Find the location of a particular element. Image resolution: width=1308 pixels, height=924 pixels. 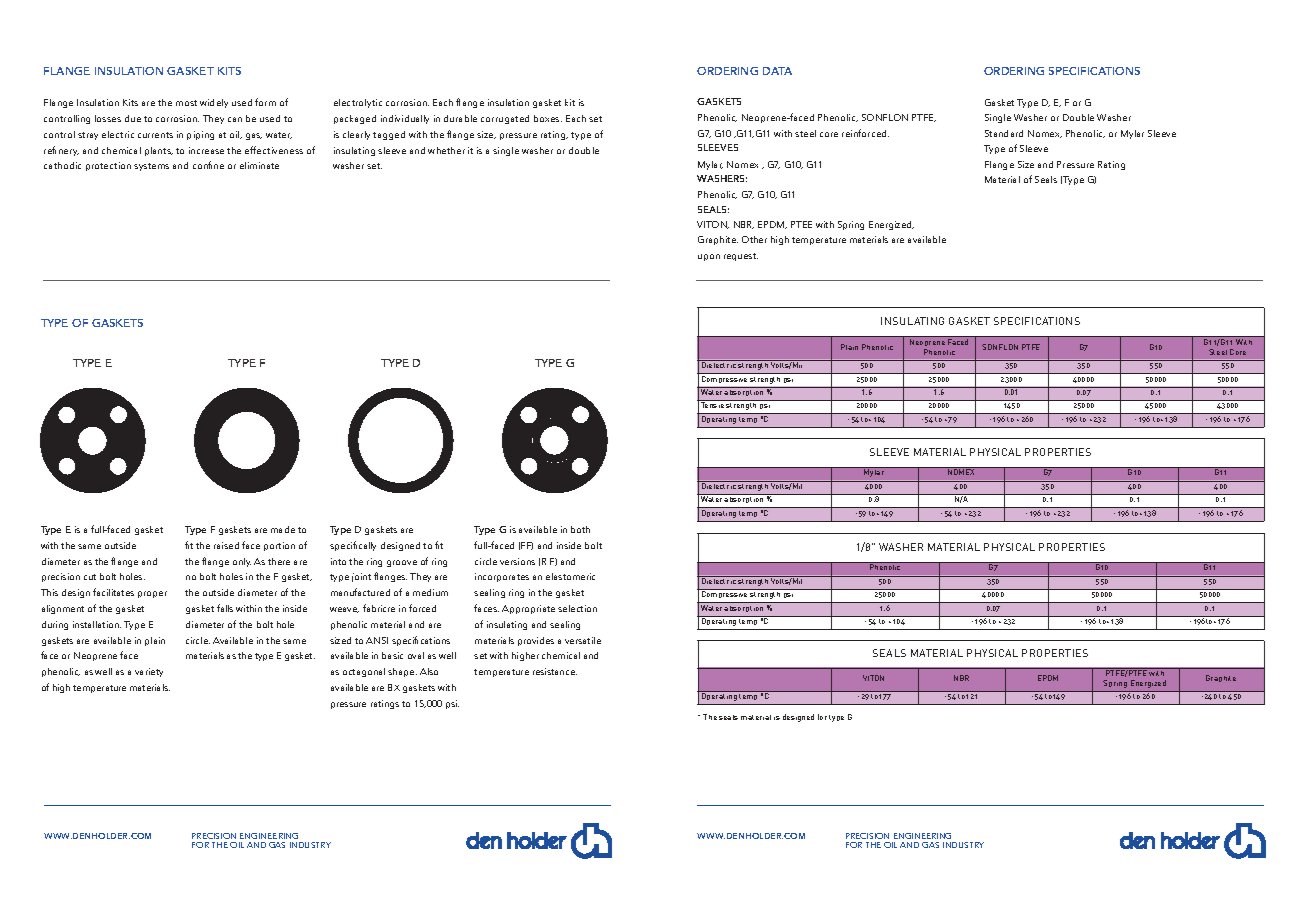

variety is located at coordinates (149, 672).
